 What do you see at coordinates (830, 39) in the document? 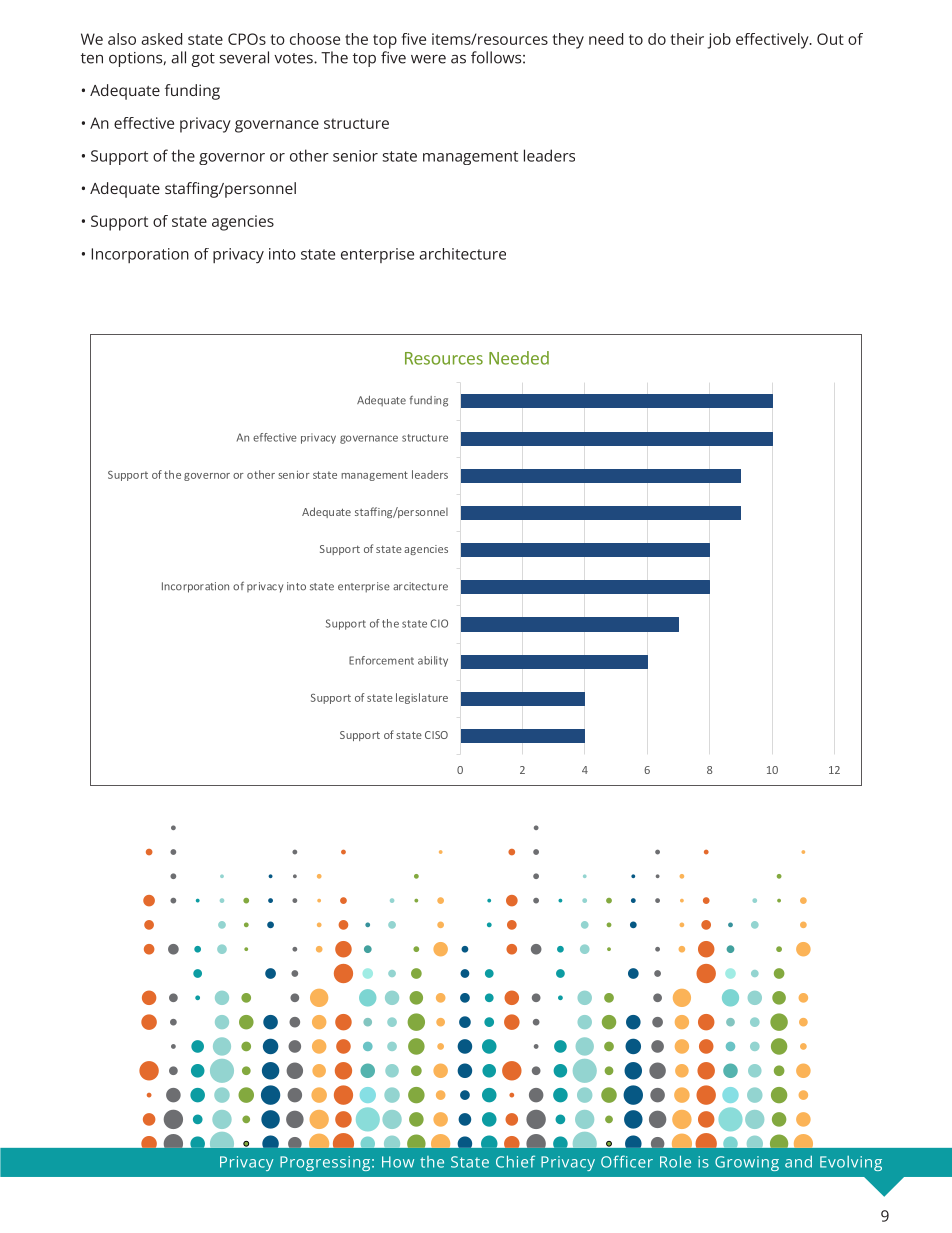
I see `Out` at bounding box center [830, 39].
